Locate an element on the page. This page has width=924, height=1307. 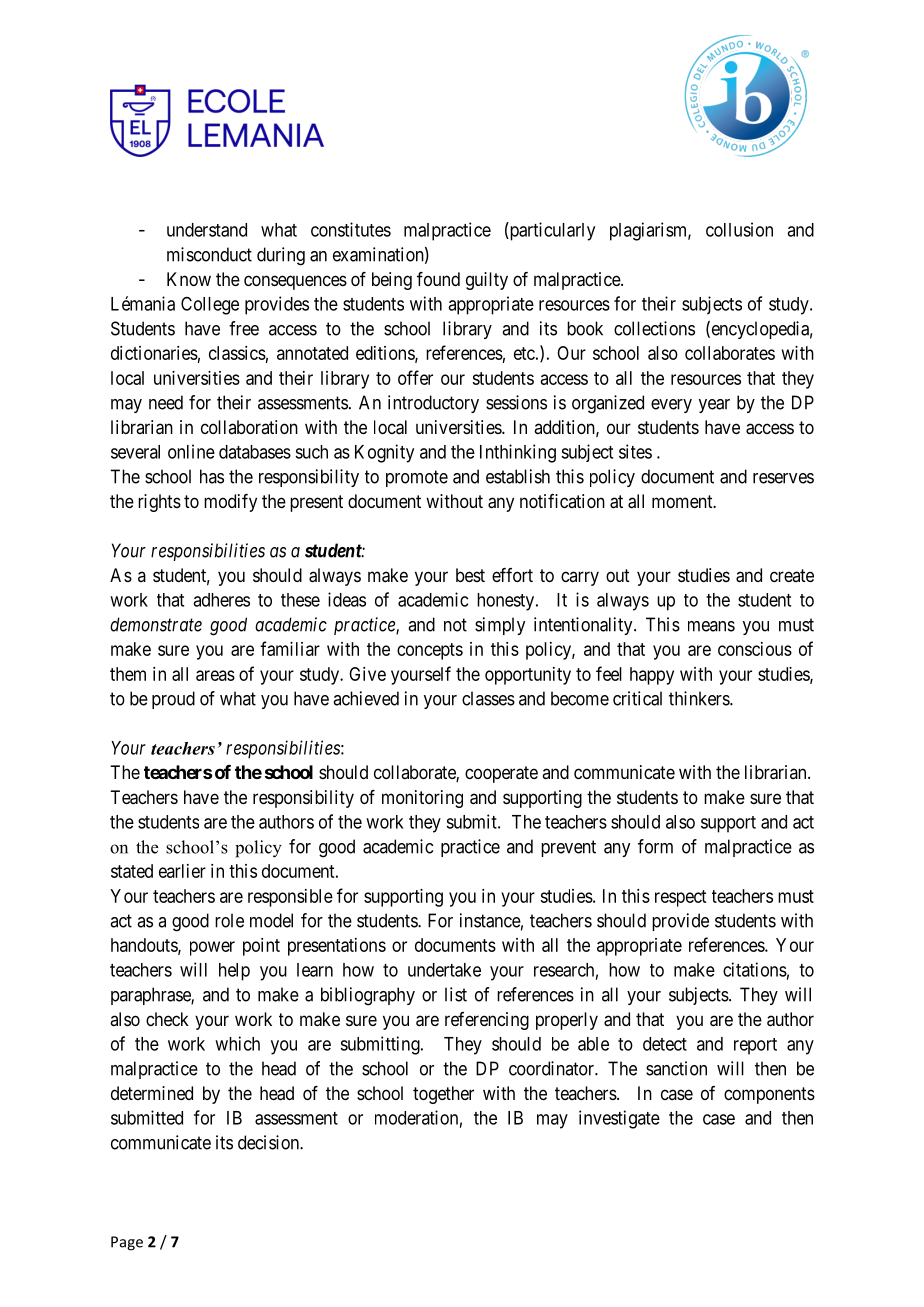
reserves is located at coordinates (783, 478).
